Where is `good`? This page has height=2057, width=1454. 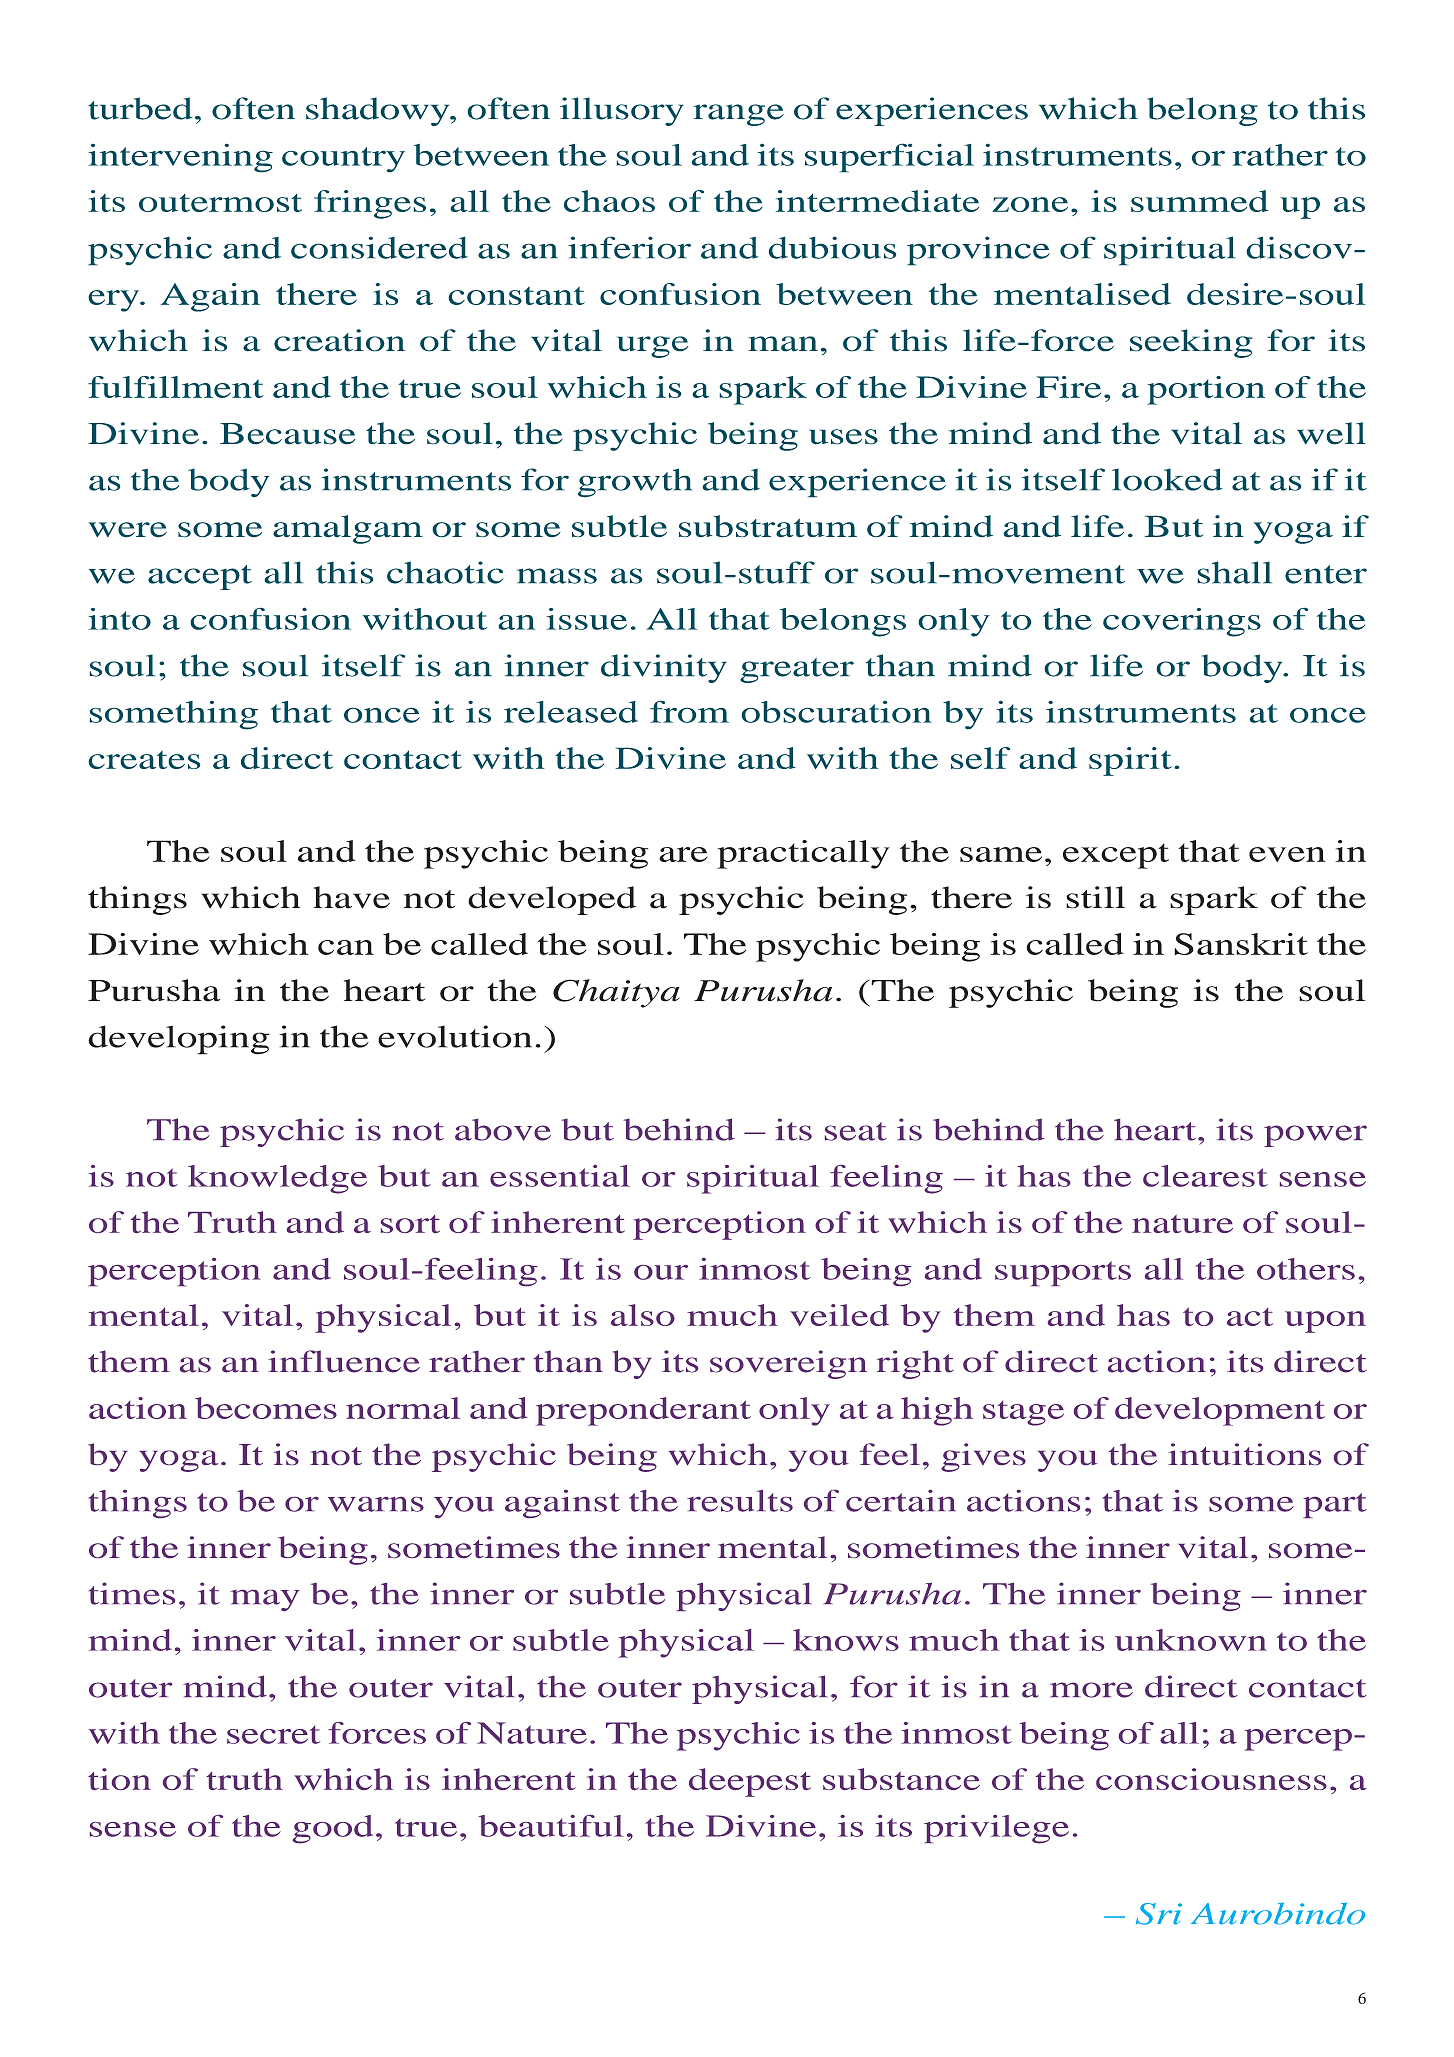 good is located at coordinates (333, 1829).
